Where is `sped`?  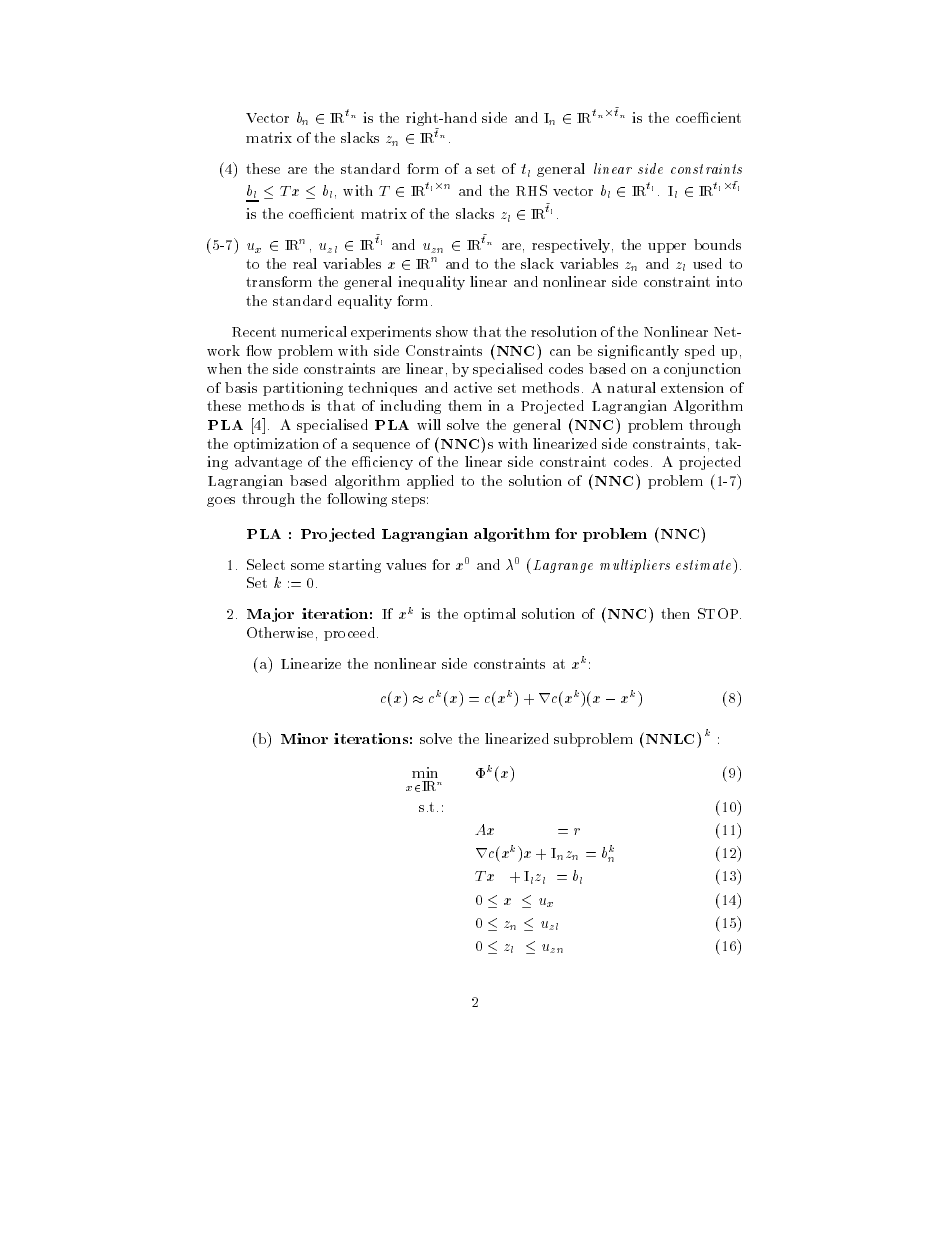 sped is located at coordinates (700, 352).
